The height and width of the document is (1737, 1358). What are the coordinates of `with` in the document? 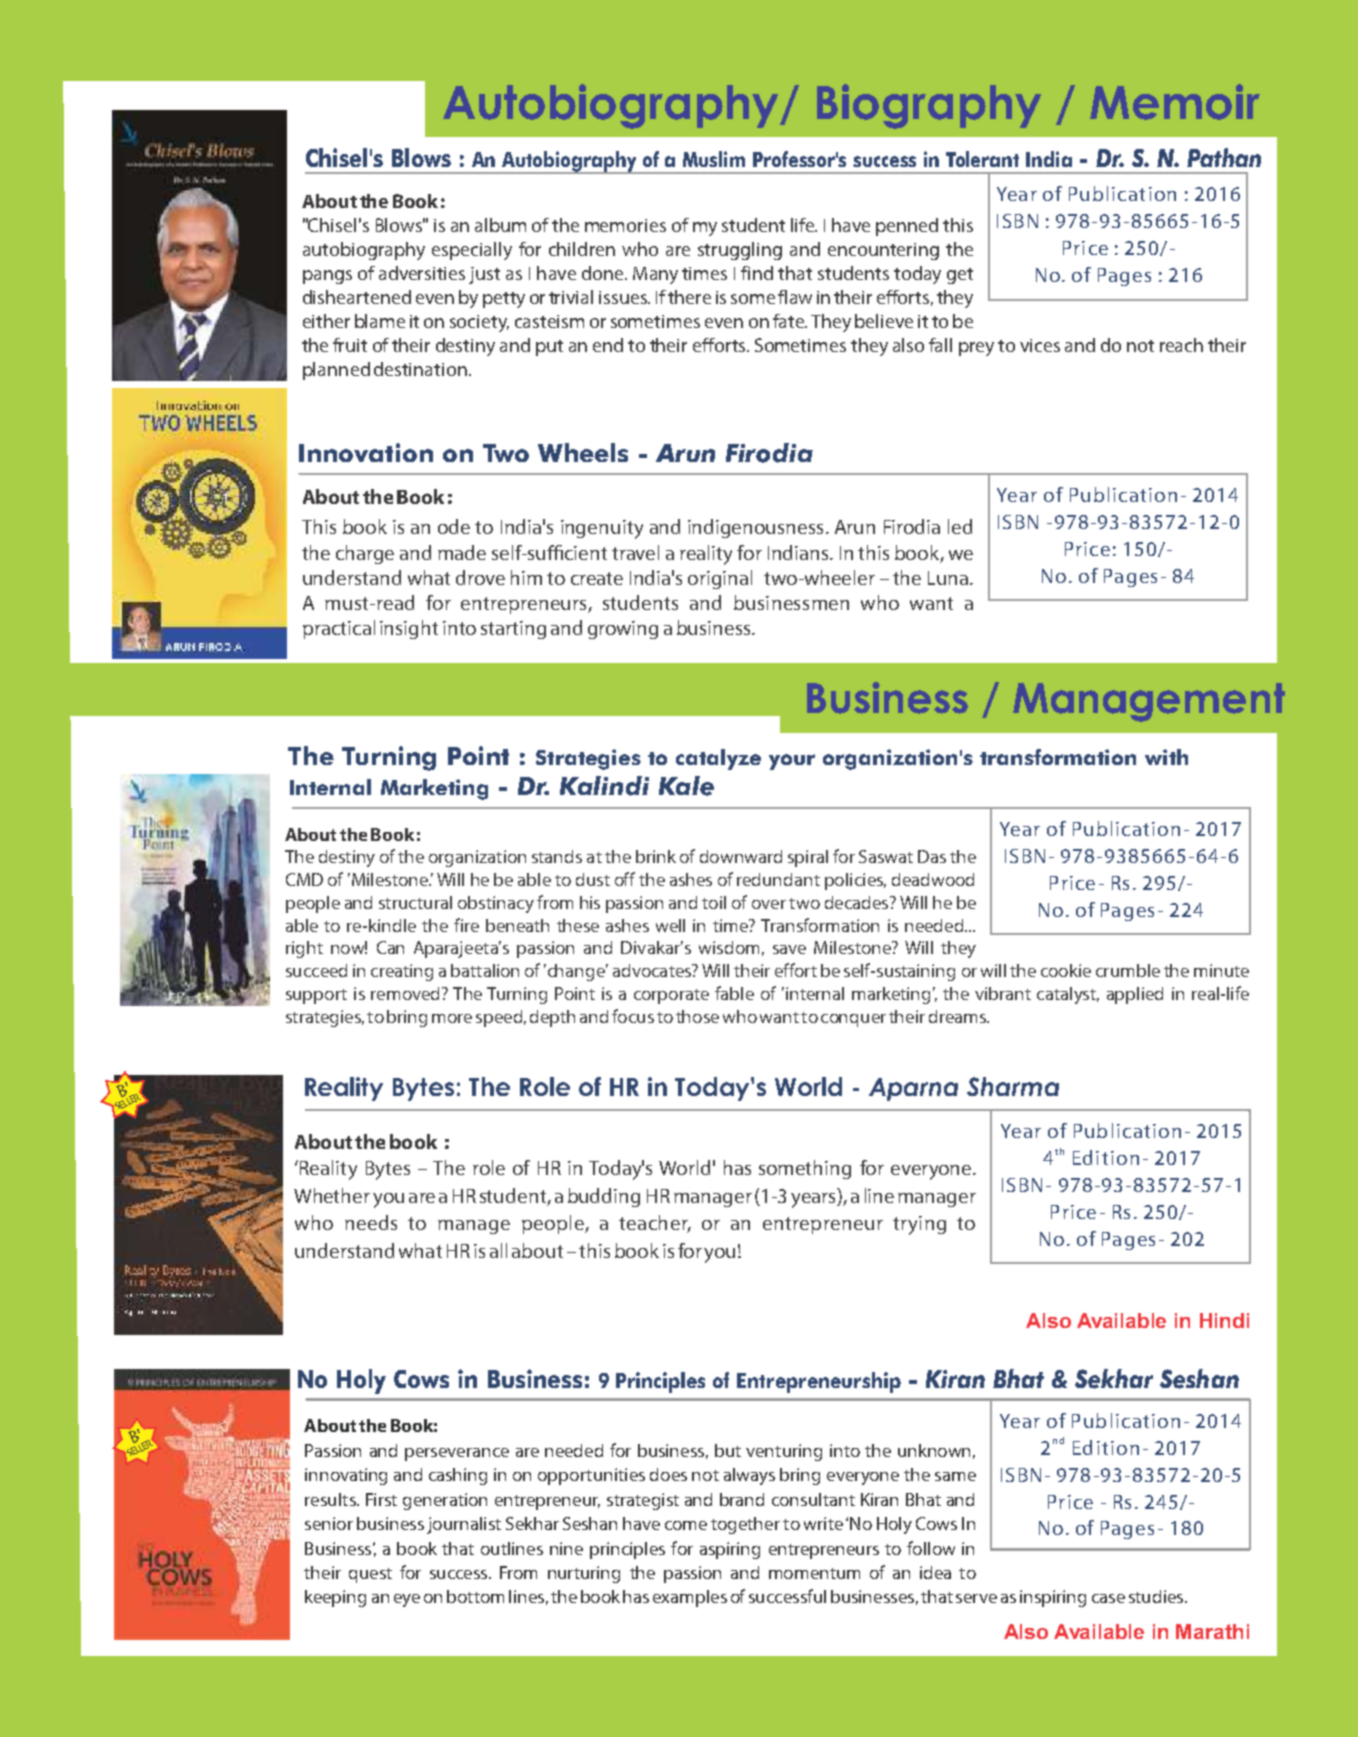 It's located at (1166, 757).
